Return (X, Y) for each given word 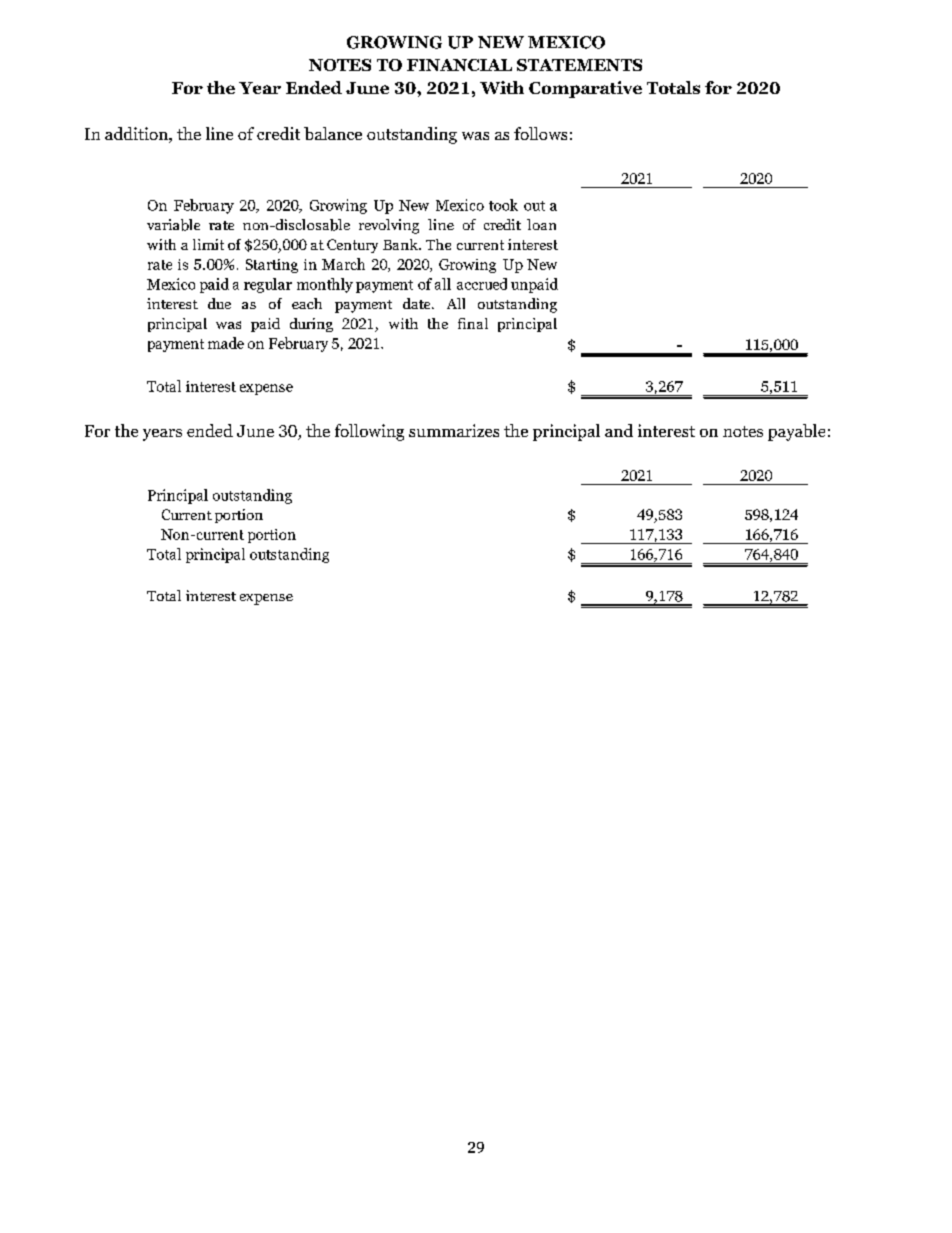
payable (796, 432)
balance (333, 133)
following (369, 432)
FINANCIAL (459, 65)
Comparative (585, 89)
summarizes (454, 430)
